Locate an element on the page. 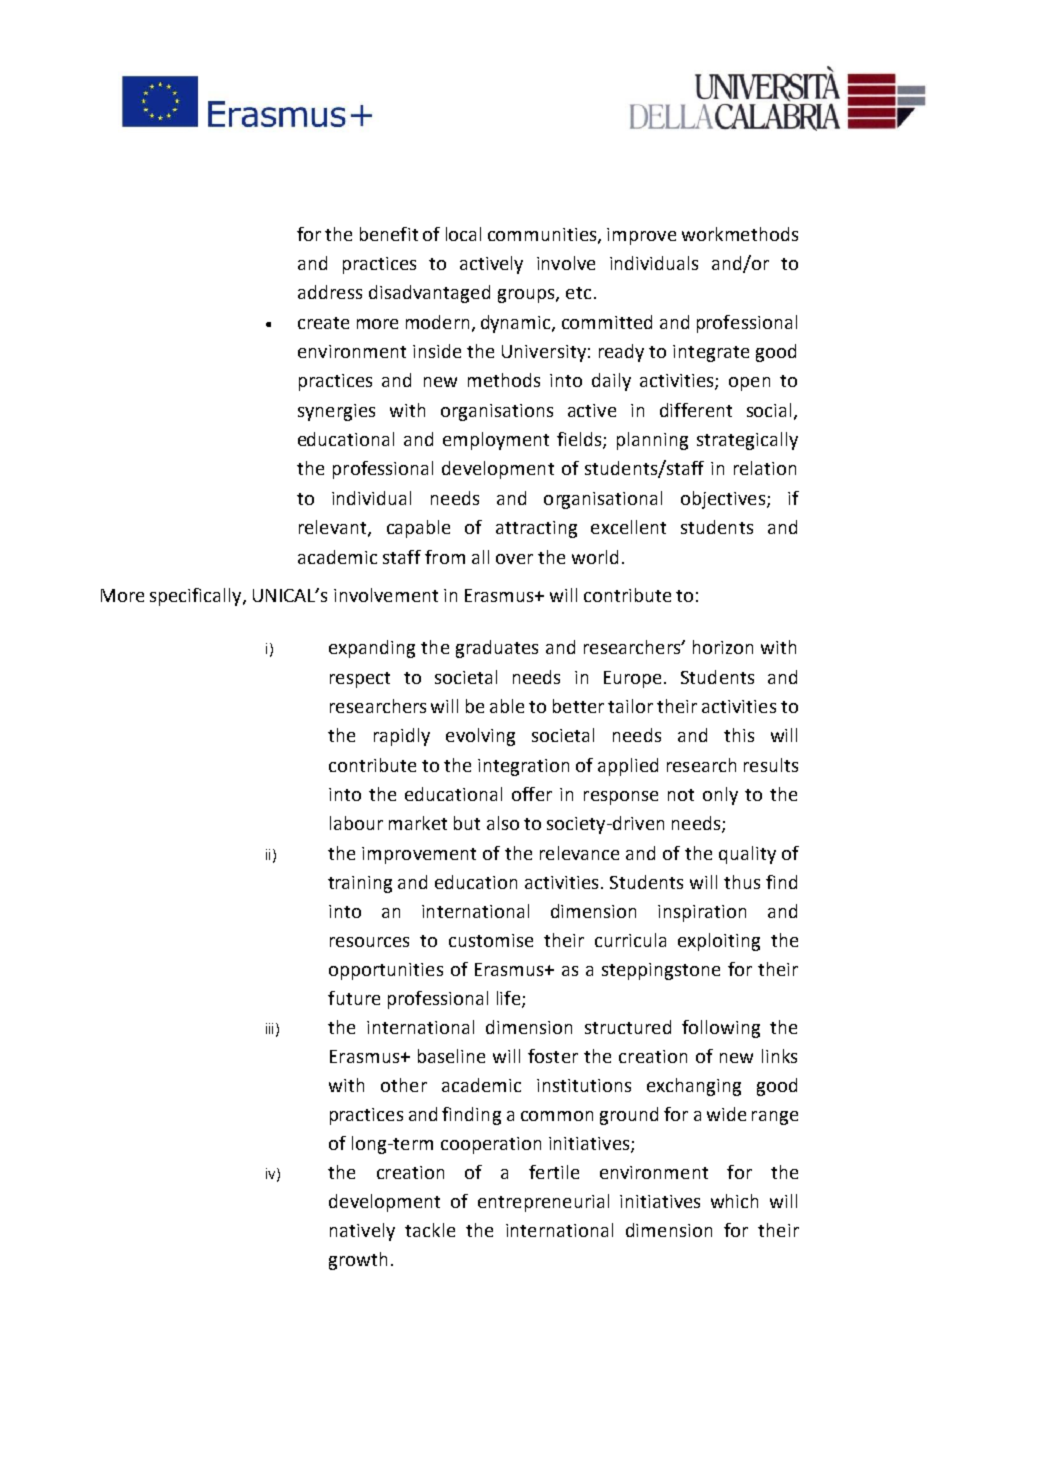 The width and height of the page is (1038, 1467). specifically is located at coordinates (197, 597).
